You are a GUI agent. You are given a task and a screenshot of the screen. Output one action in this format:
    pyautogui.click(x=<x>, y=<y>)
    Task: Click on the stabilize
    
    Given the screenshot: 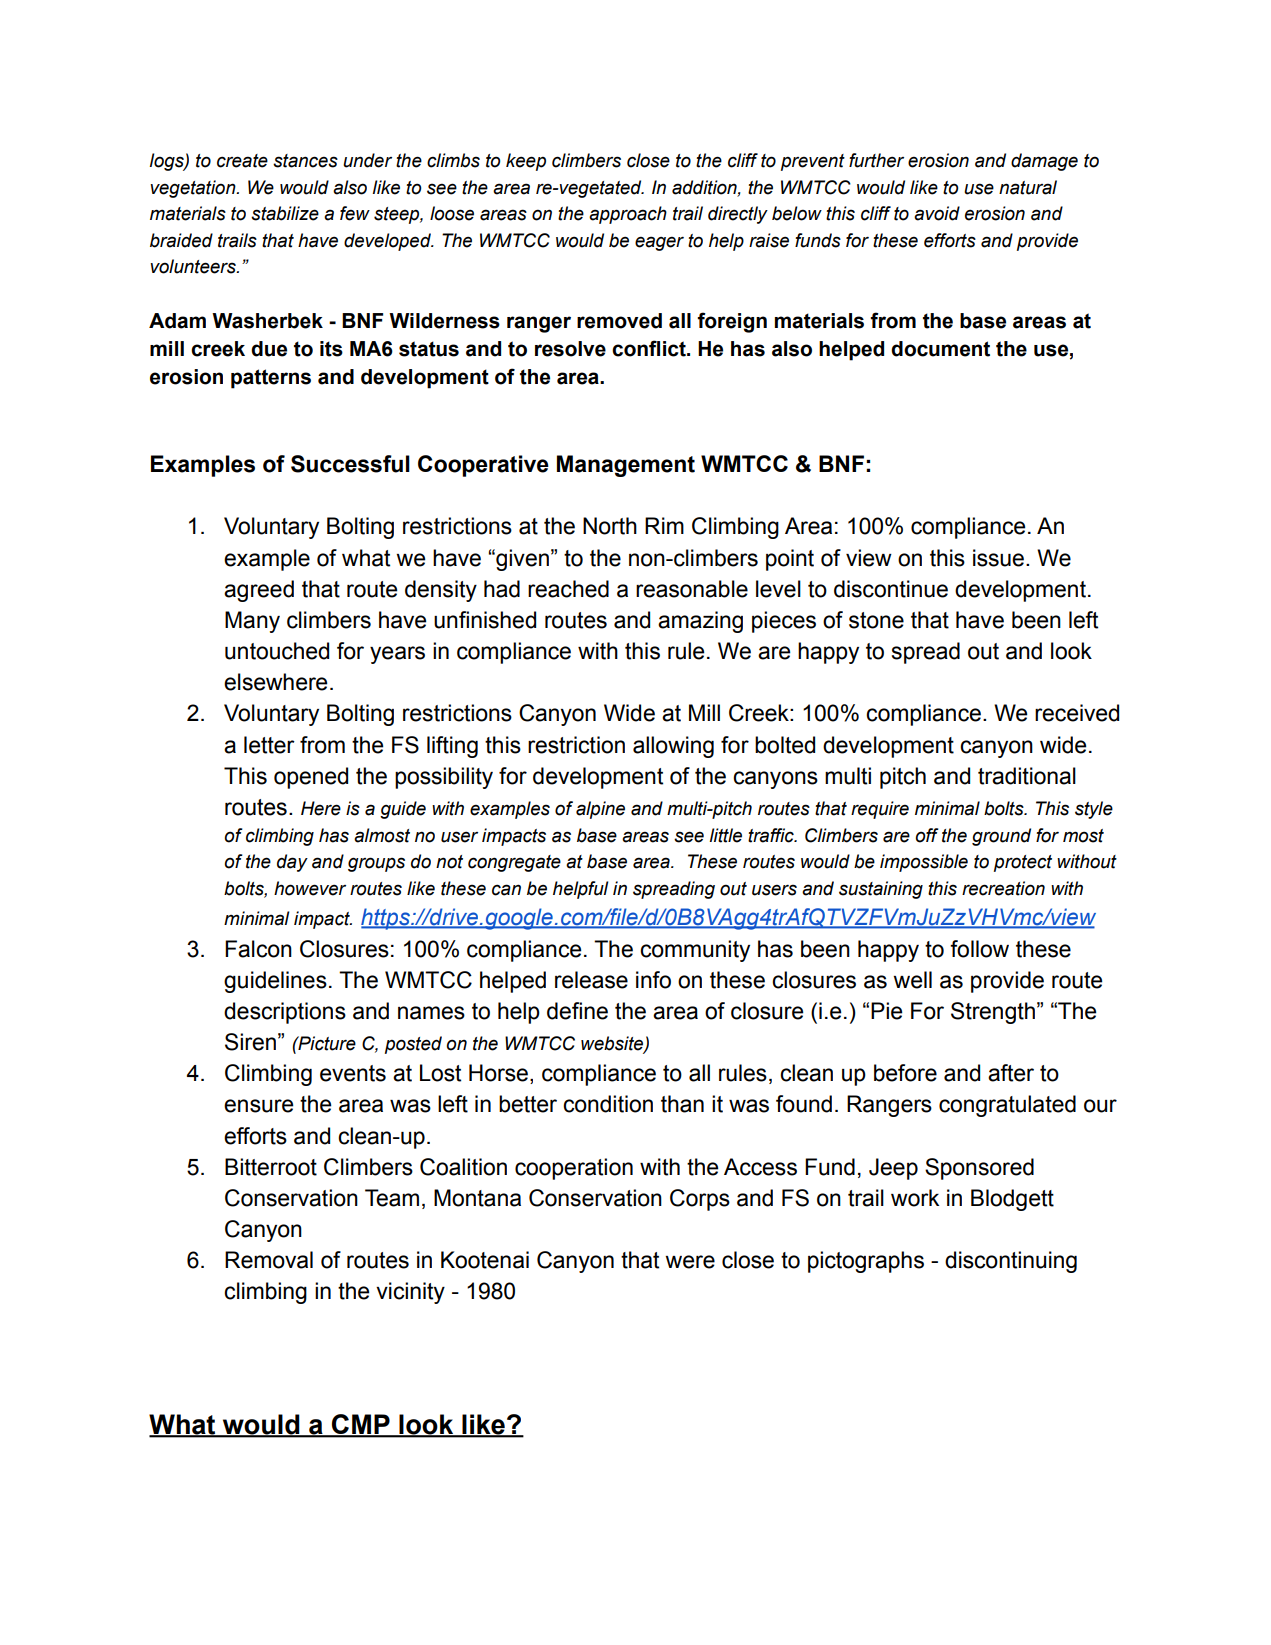 What is the action you would take?
    pyautogui.click(x=285, y=213)
